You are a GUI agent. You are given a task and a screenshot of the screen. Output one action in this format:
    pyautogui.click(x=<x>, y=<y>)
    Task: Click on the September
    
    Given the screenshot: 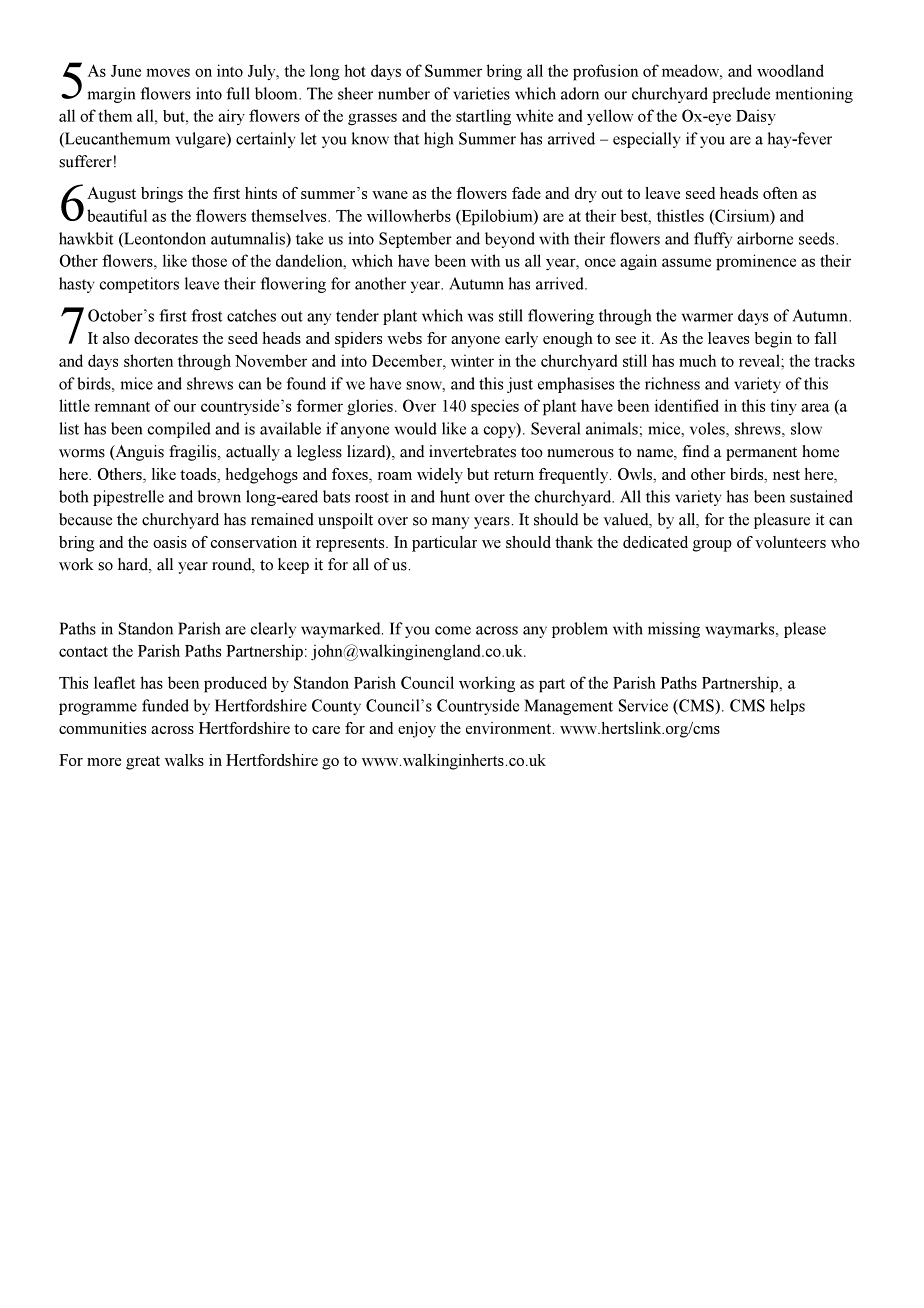 What is the action you would take?
    pyautogui.click(x=415, y=240)
